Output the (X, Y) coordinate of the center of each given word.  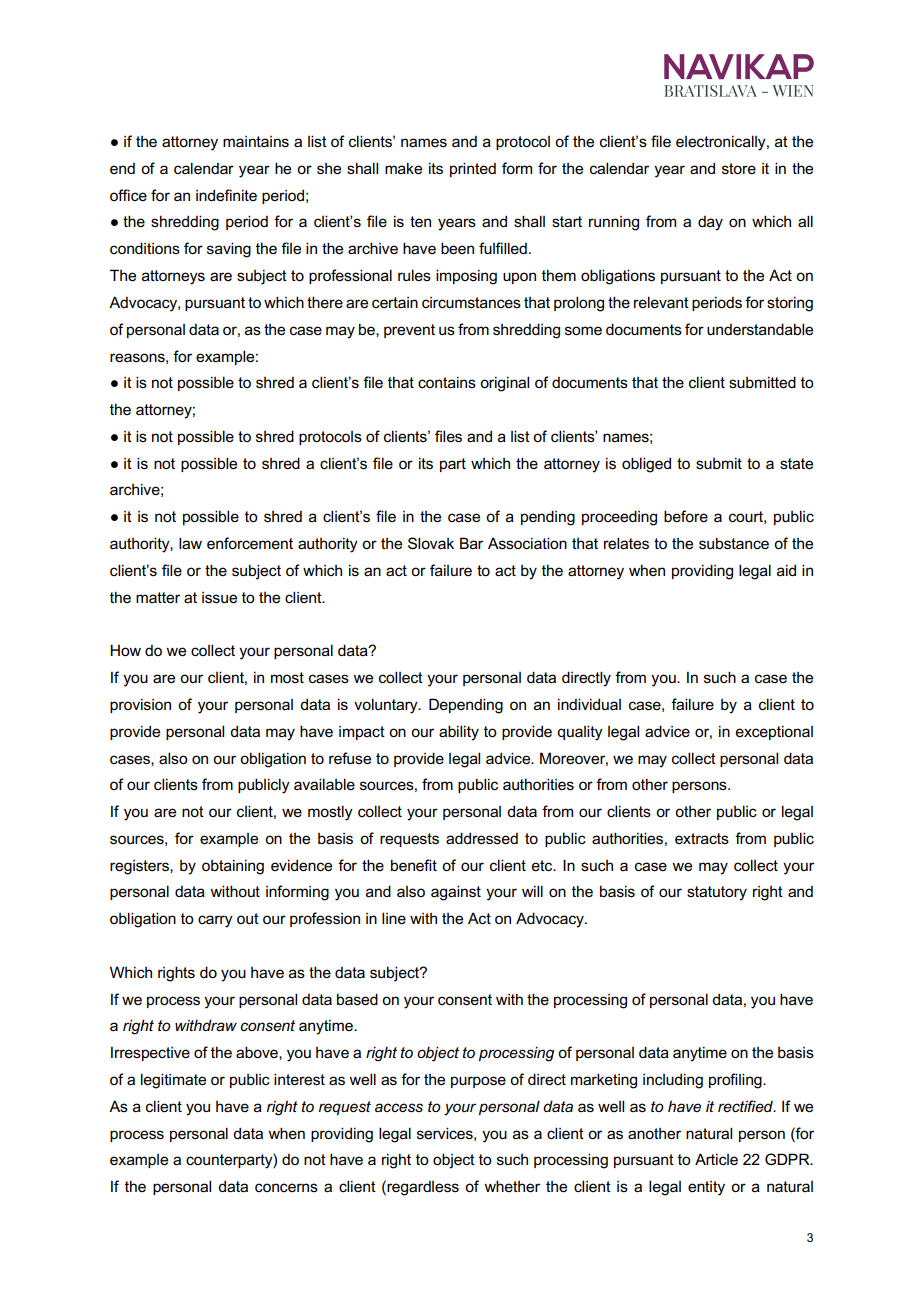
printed (473, 169)
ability (459, 733)
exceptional (774, 732)
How (125, 650)
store (739, 168)
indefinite (226, 195)
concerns (286, 1187)
